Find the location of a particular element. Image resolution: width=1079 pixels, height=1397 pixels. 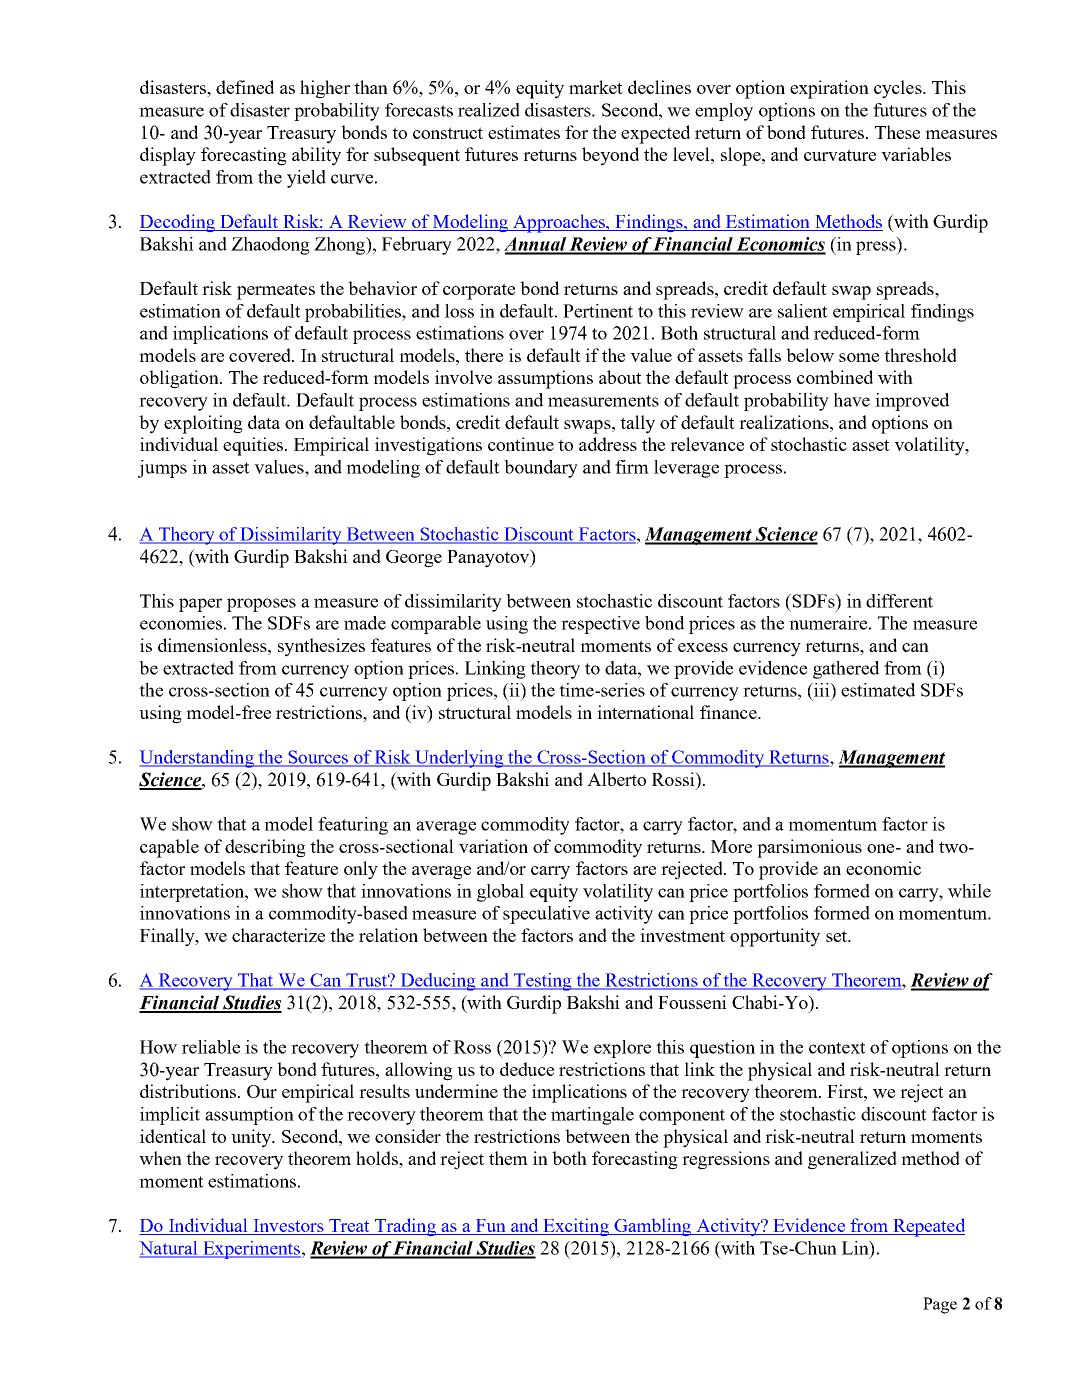

boundary is located at coordinates (541, 469).
